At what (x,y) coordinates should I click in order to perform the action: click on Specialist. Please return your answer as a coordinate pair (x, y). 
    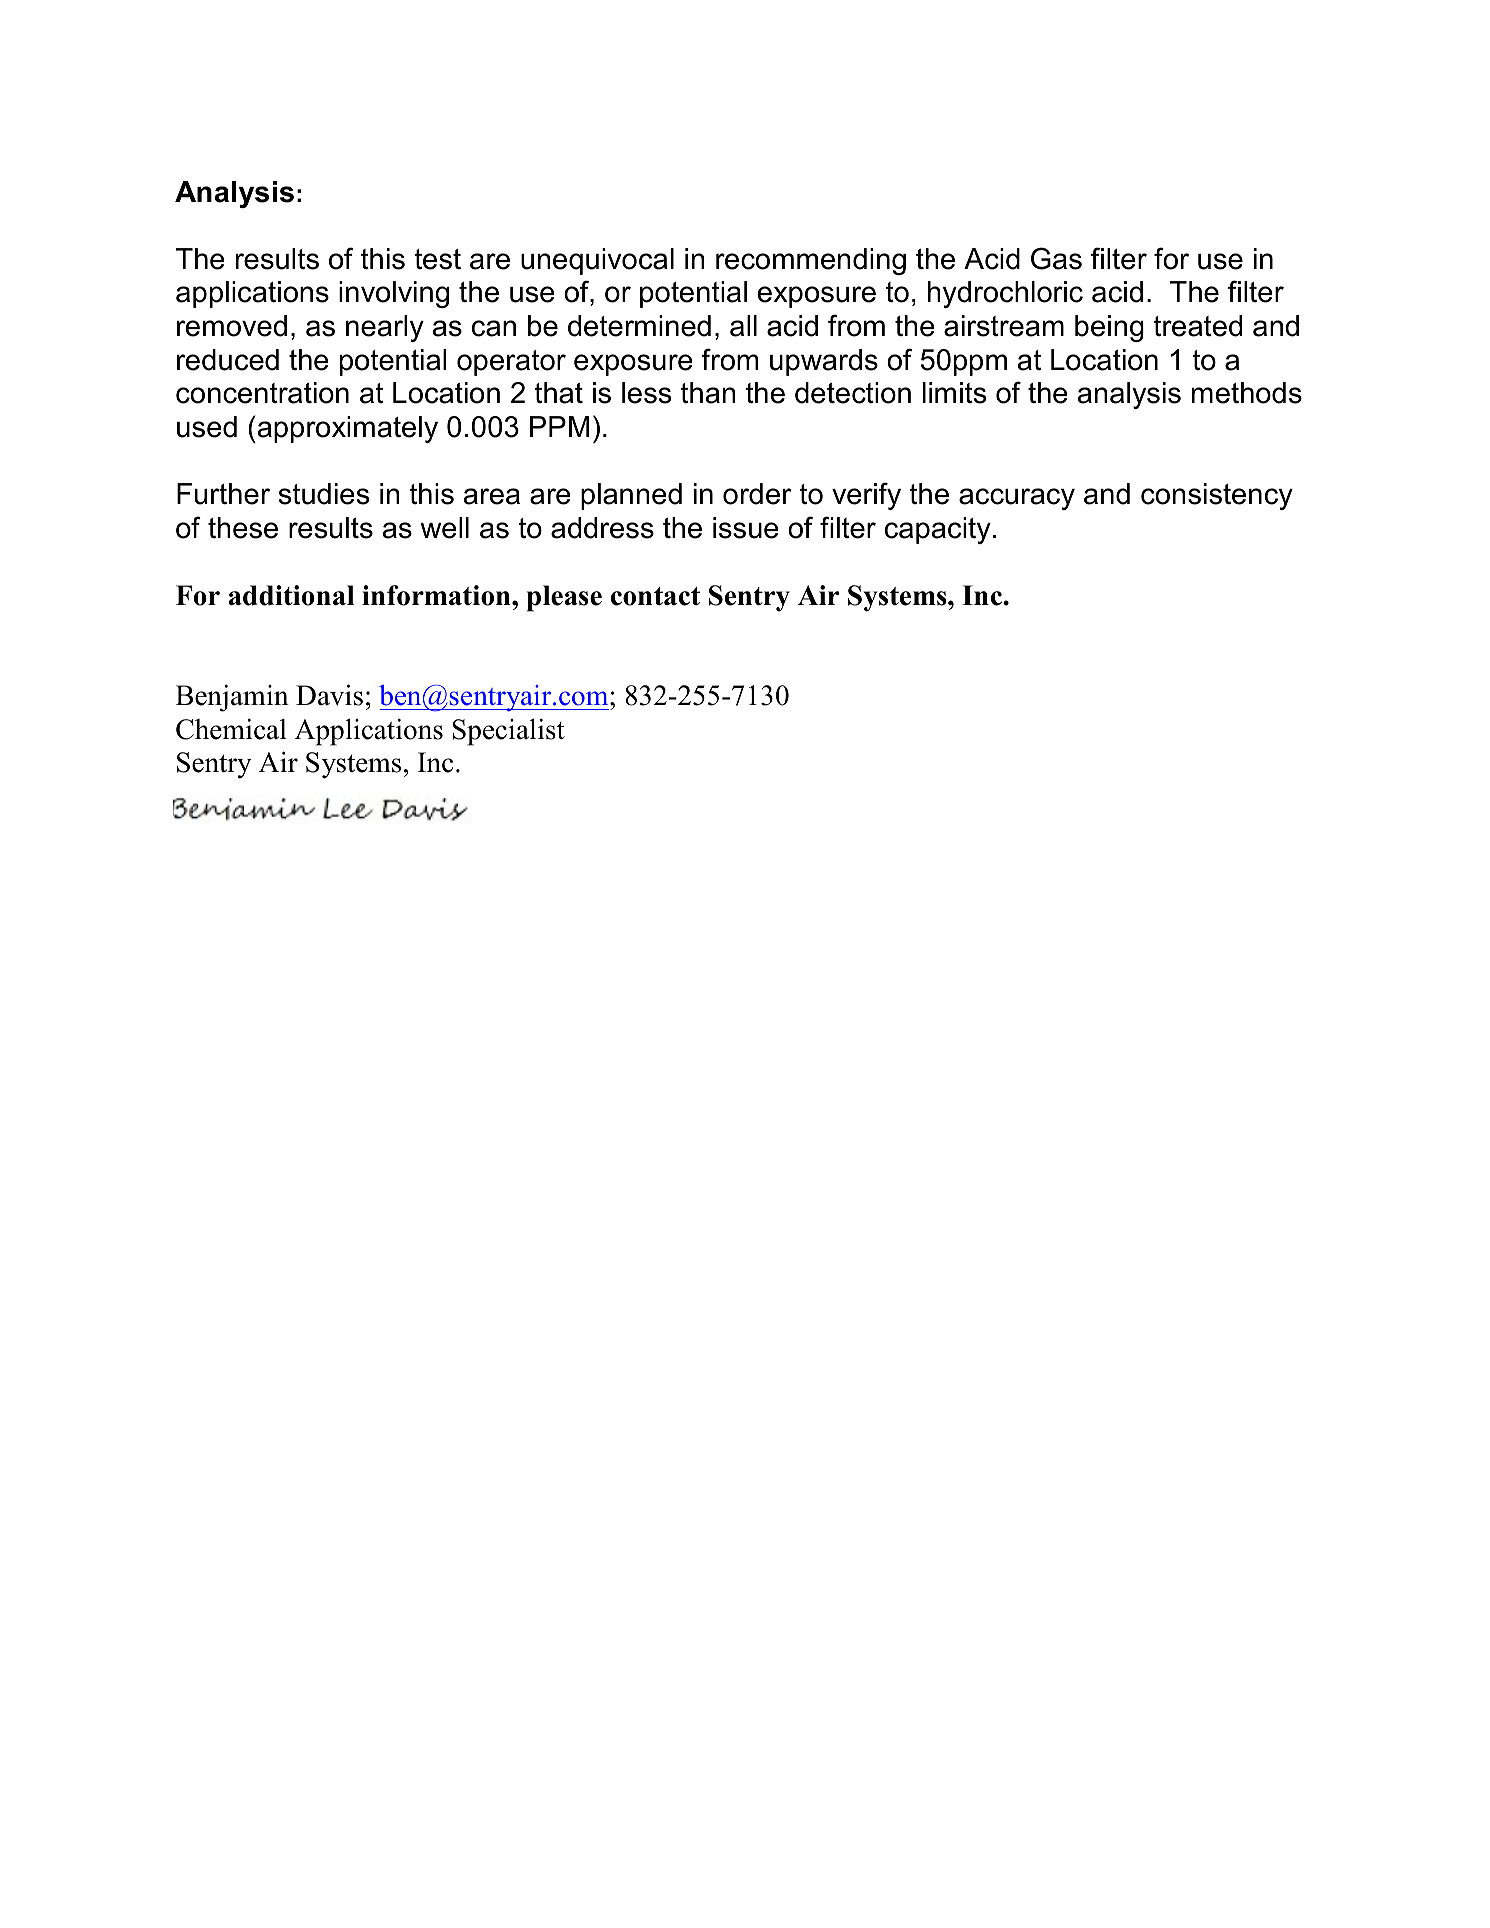
    Looking at the image, I should click on (509, 732).
